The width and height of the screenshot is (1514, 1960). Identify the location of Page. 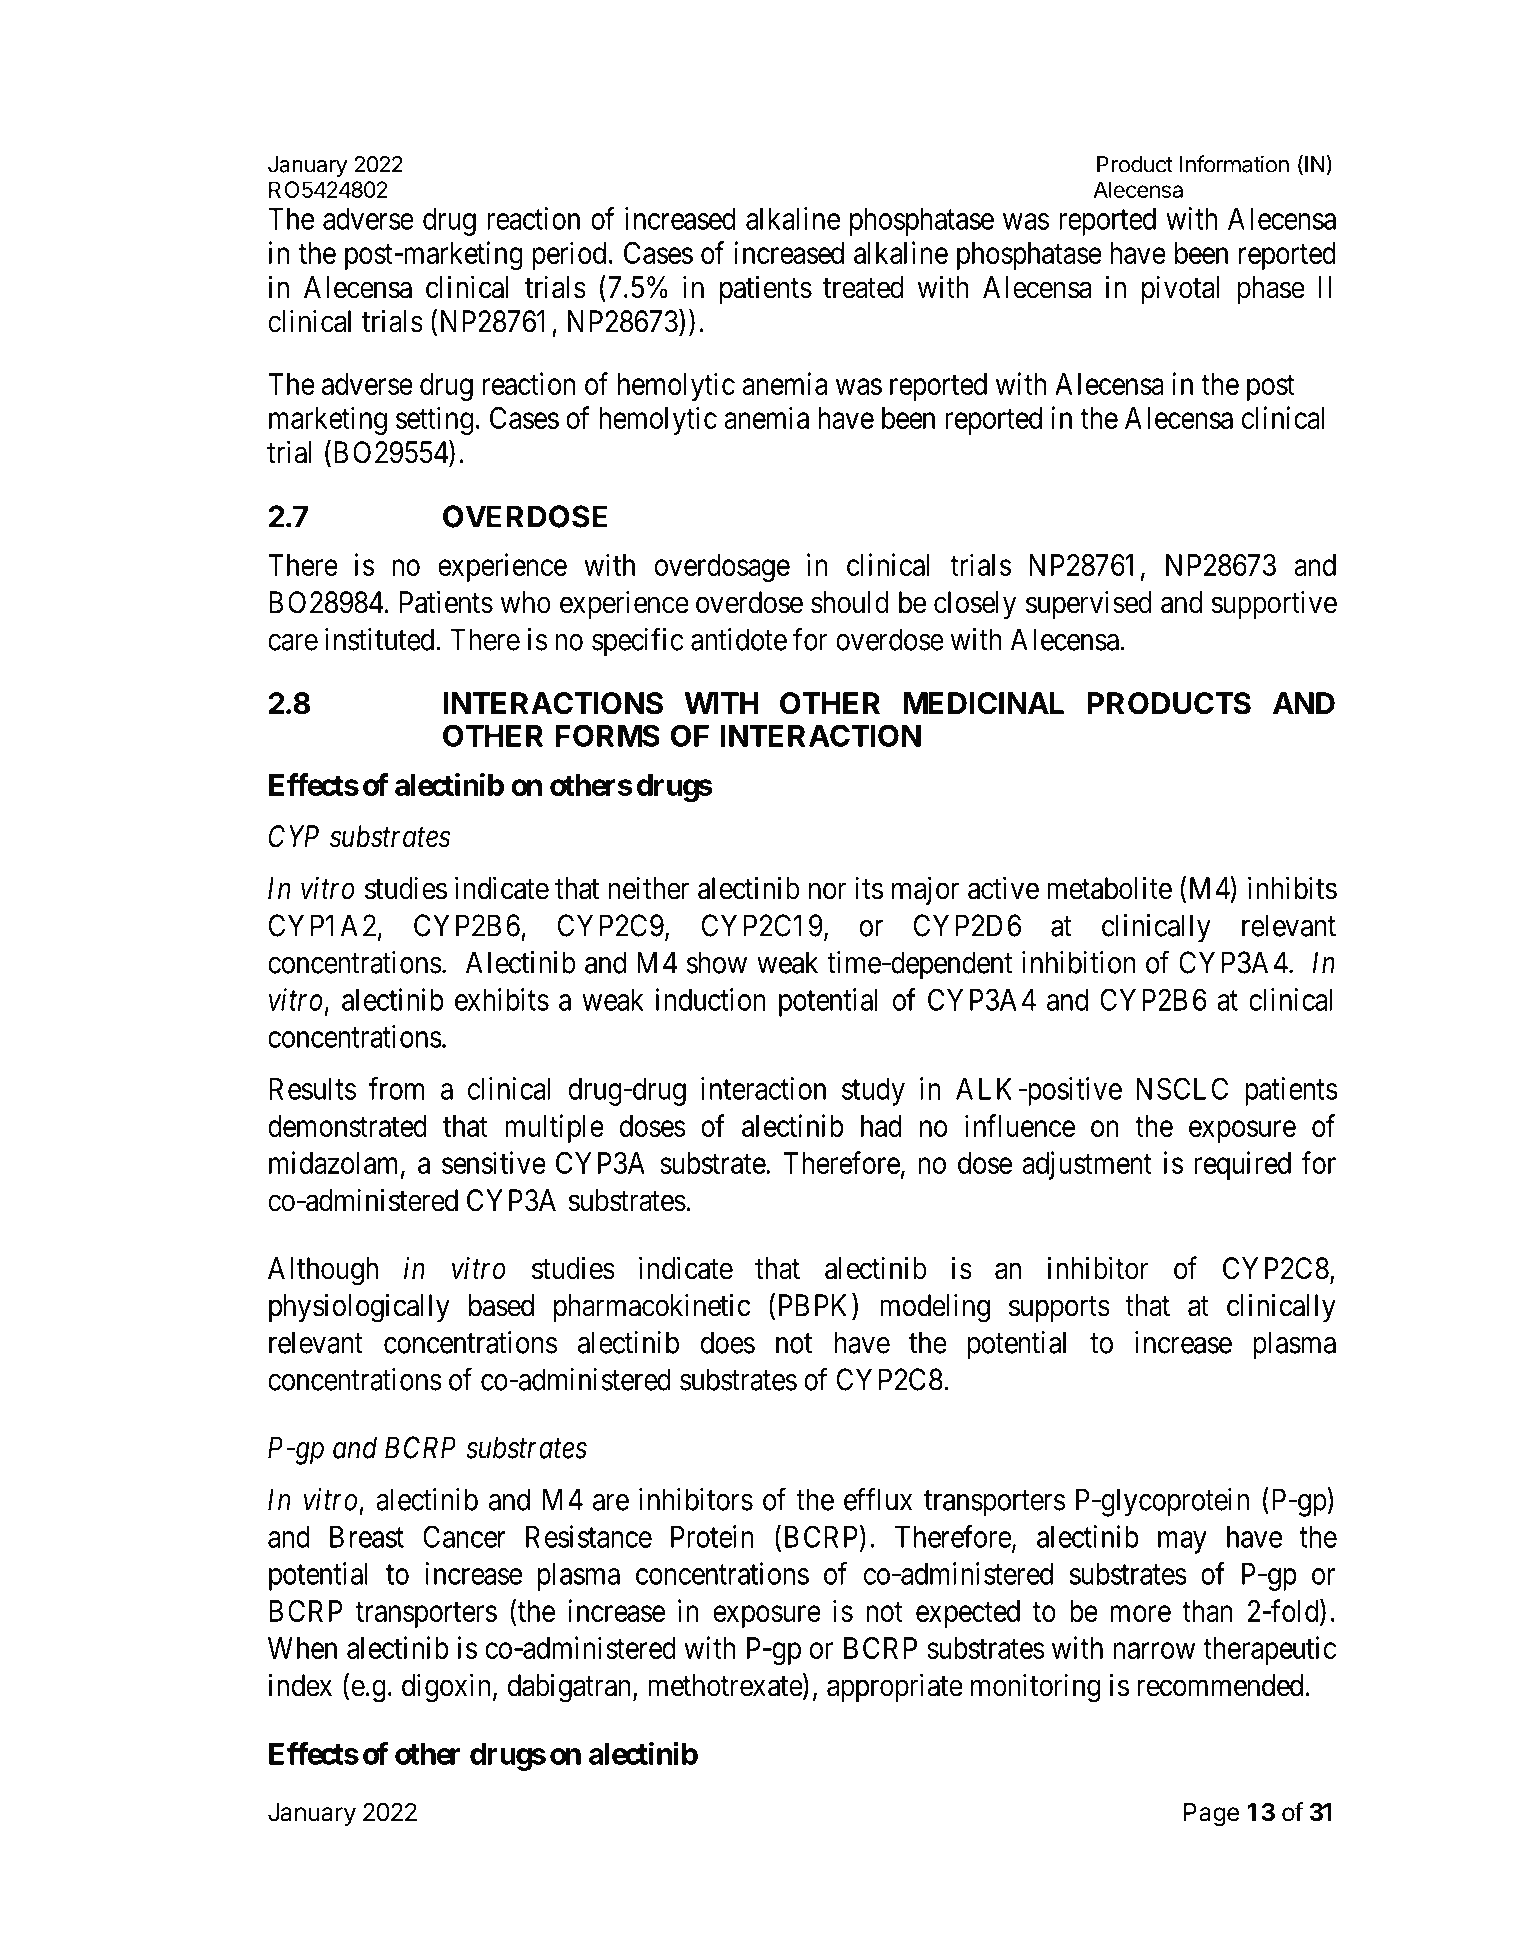
(1211, 1815).
